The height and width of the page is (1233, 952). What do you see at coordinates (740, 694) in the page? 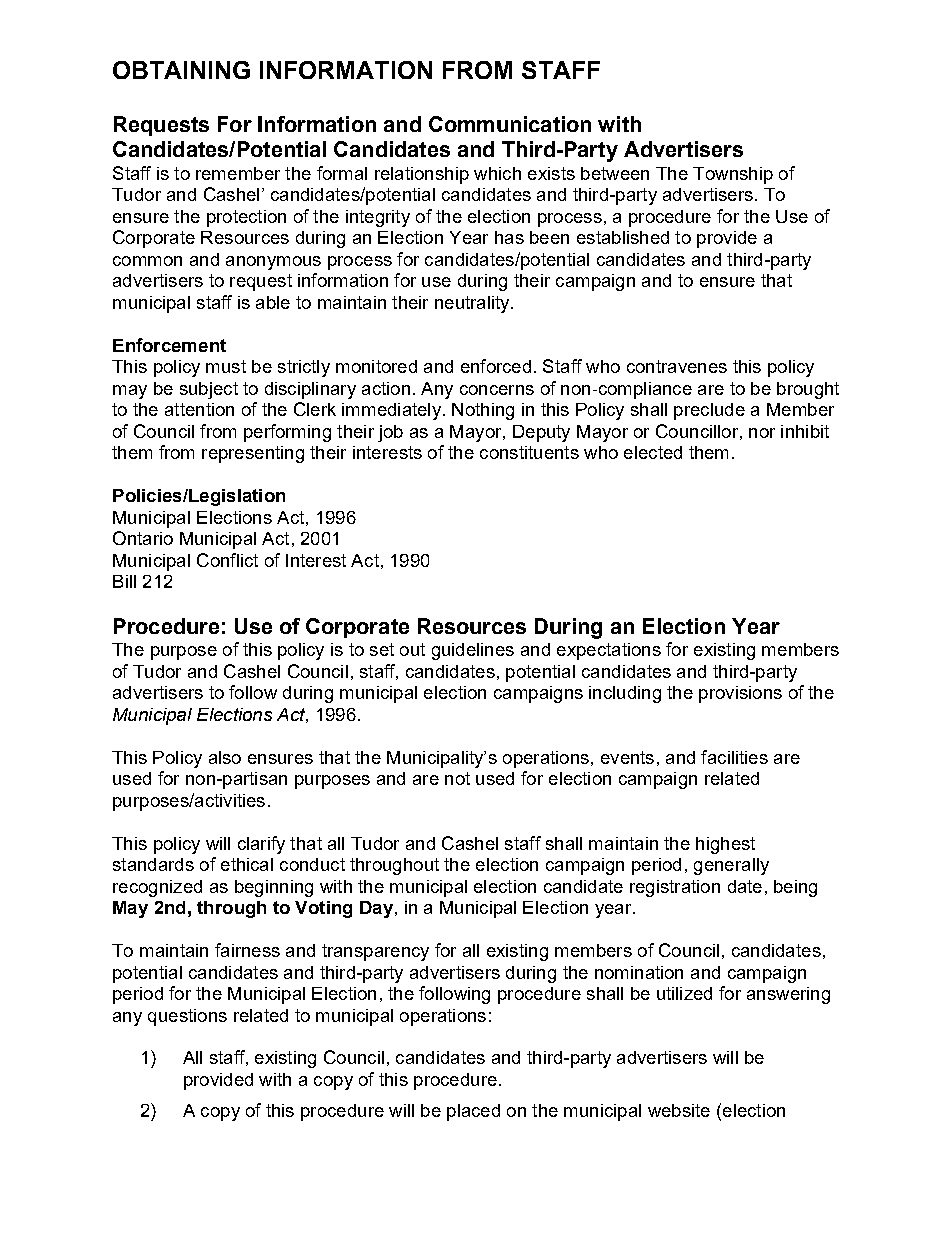
I see `provisions` at bounding box center [740, 694].
